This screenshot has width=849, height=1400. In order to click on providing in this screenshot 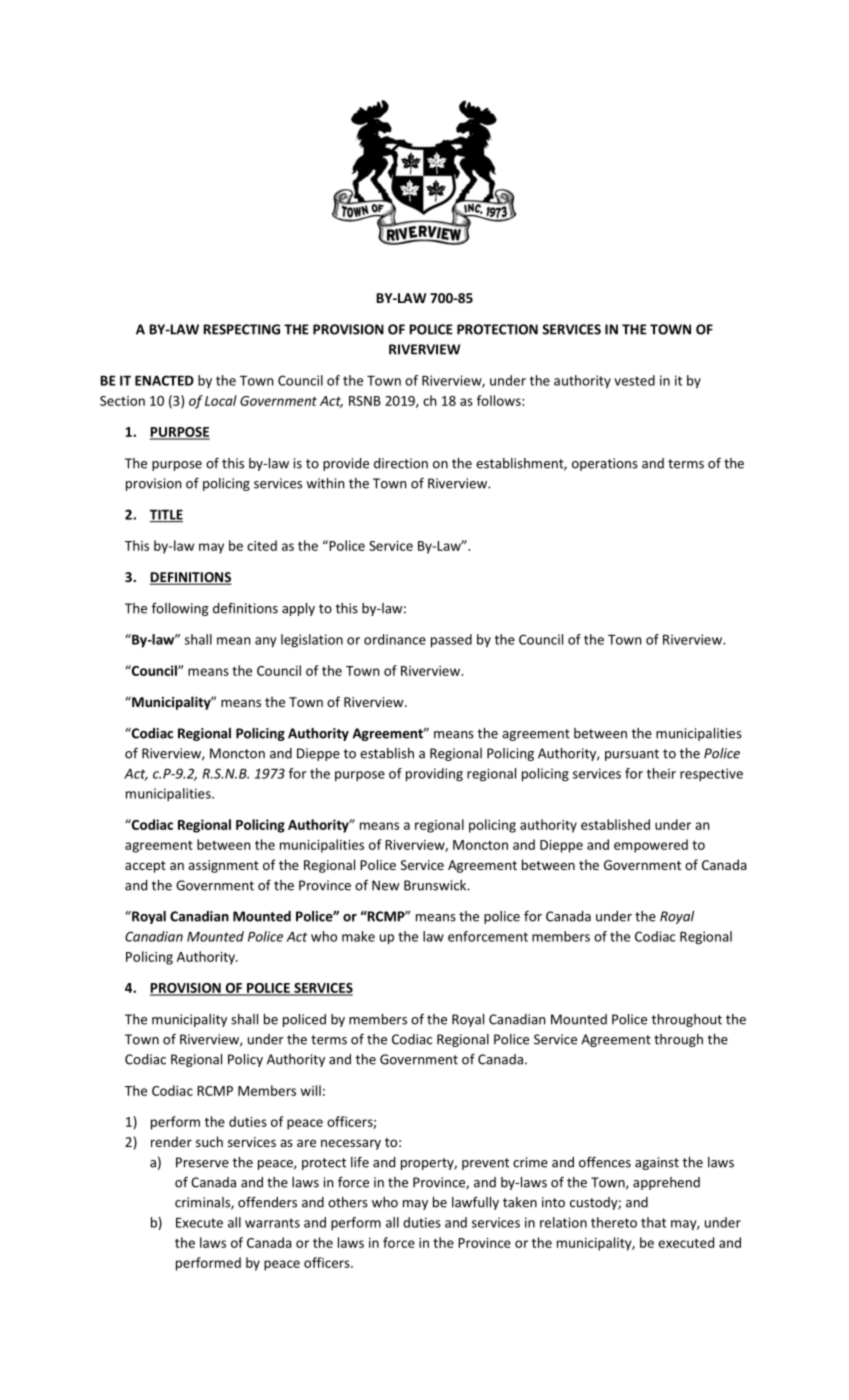, I will do `click(434, 775)`.
